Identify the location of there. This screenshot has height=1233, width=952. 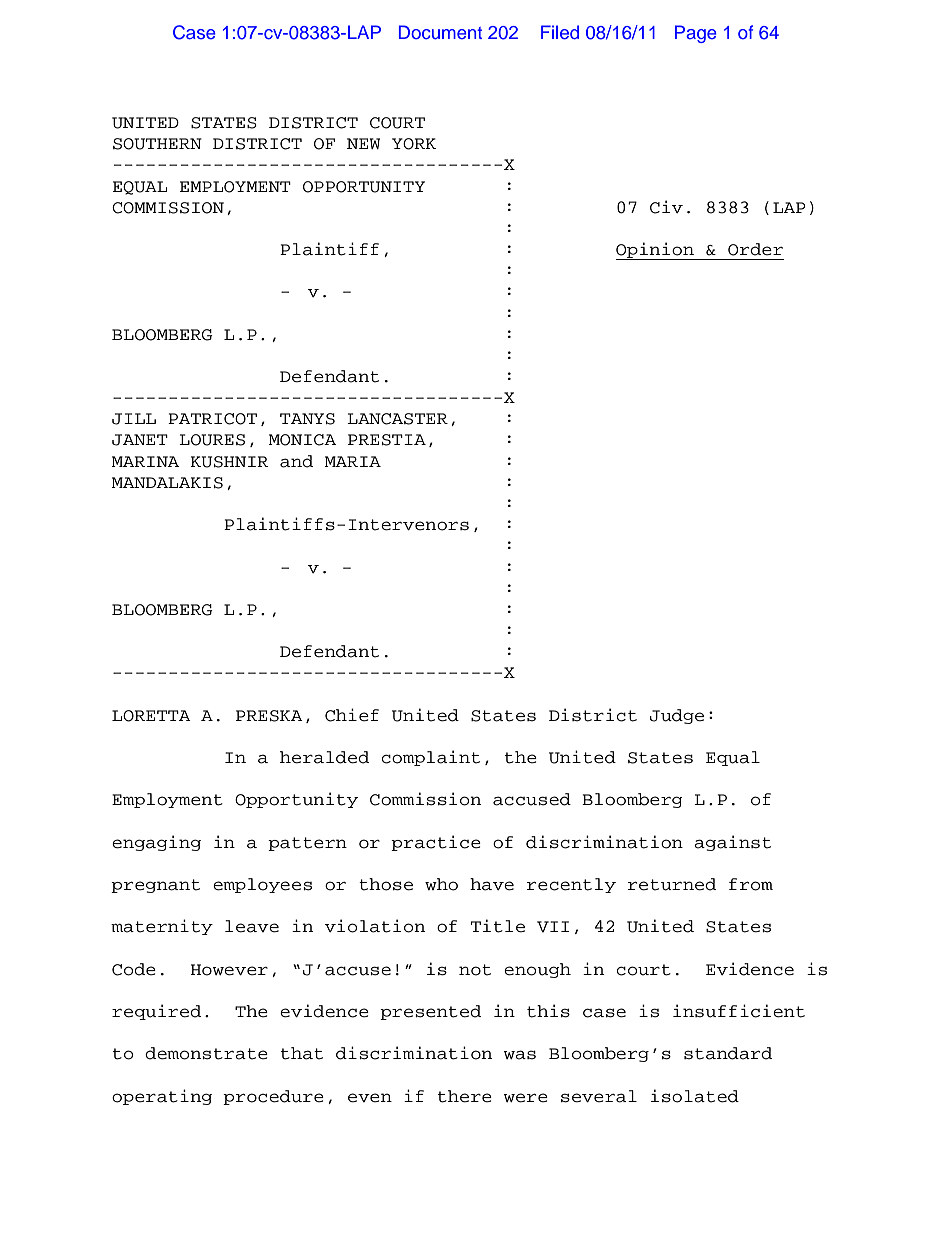
(465, 1096).
